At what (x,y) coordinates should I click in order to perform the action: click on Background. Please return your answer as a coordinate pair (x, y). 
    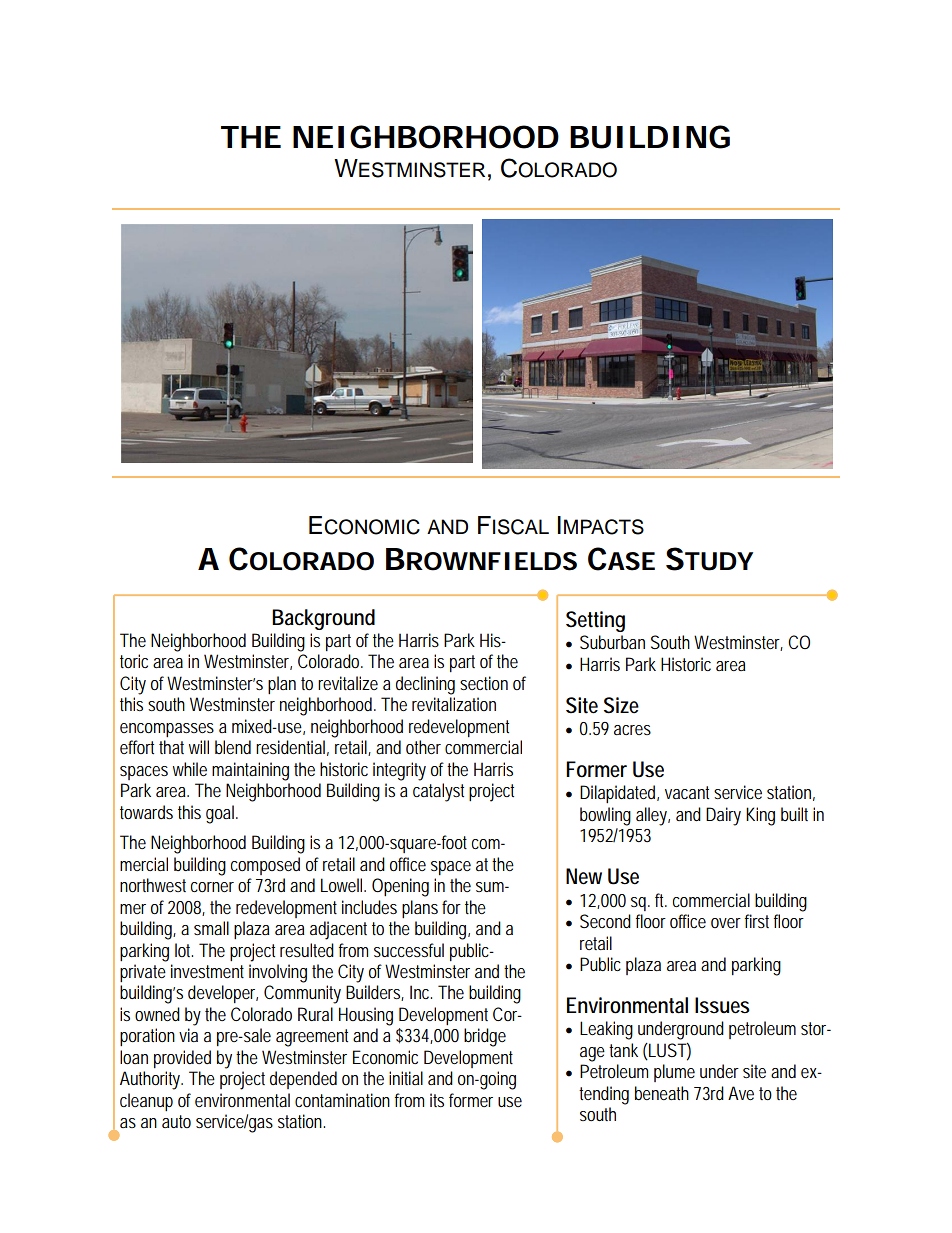
    Looking at the image, I should click on (323, 619).
